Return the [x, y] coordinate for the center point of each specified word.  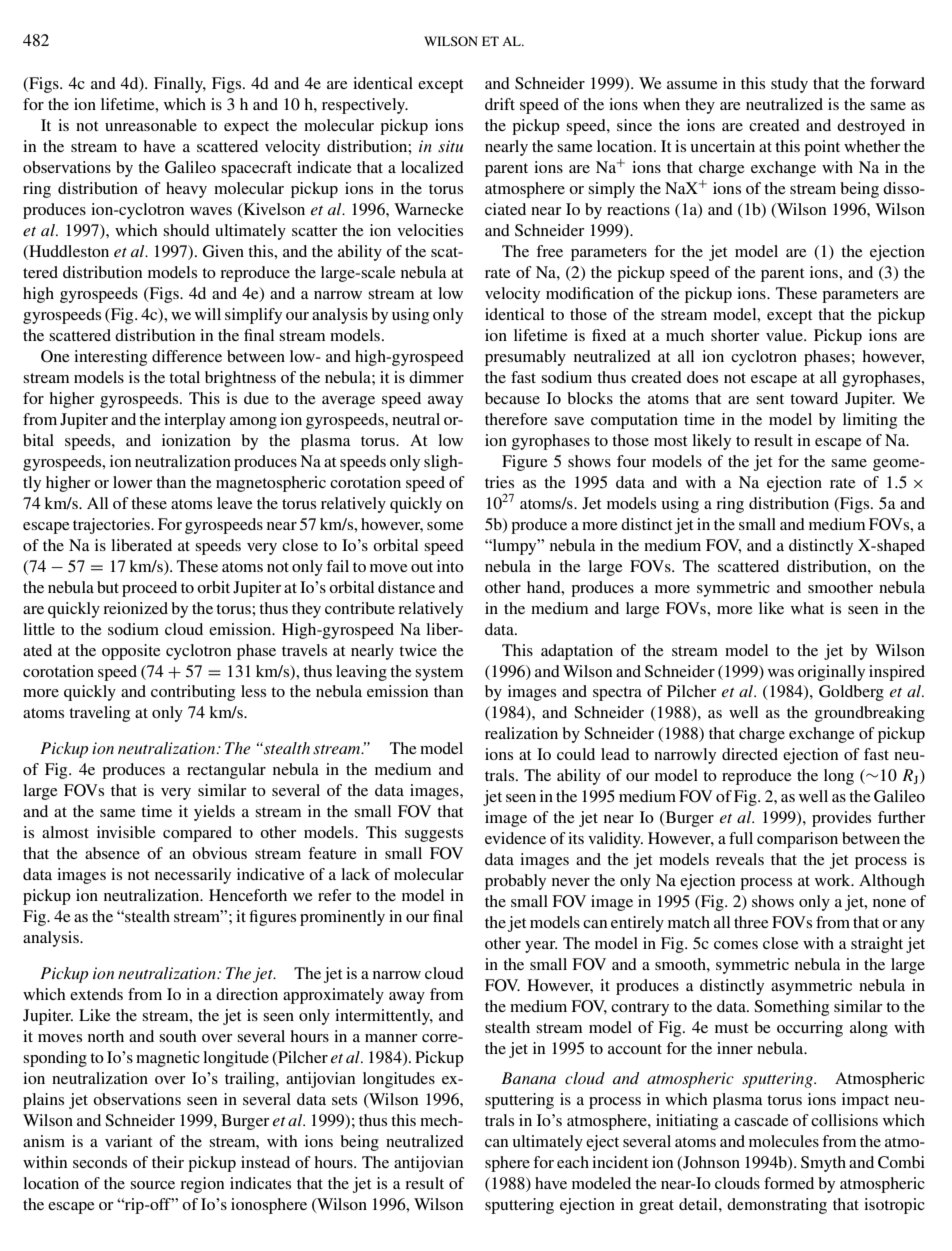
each [573, 1162]
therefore [516, 419]
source [152, 1185]
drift [500, 104]
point [822, 148]
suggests [434, 835]
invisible [126, 832]
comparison [797, 840]
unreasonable [151, 125]
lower [132, 482]
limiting [870, 421]
